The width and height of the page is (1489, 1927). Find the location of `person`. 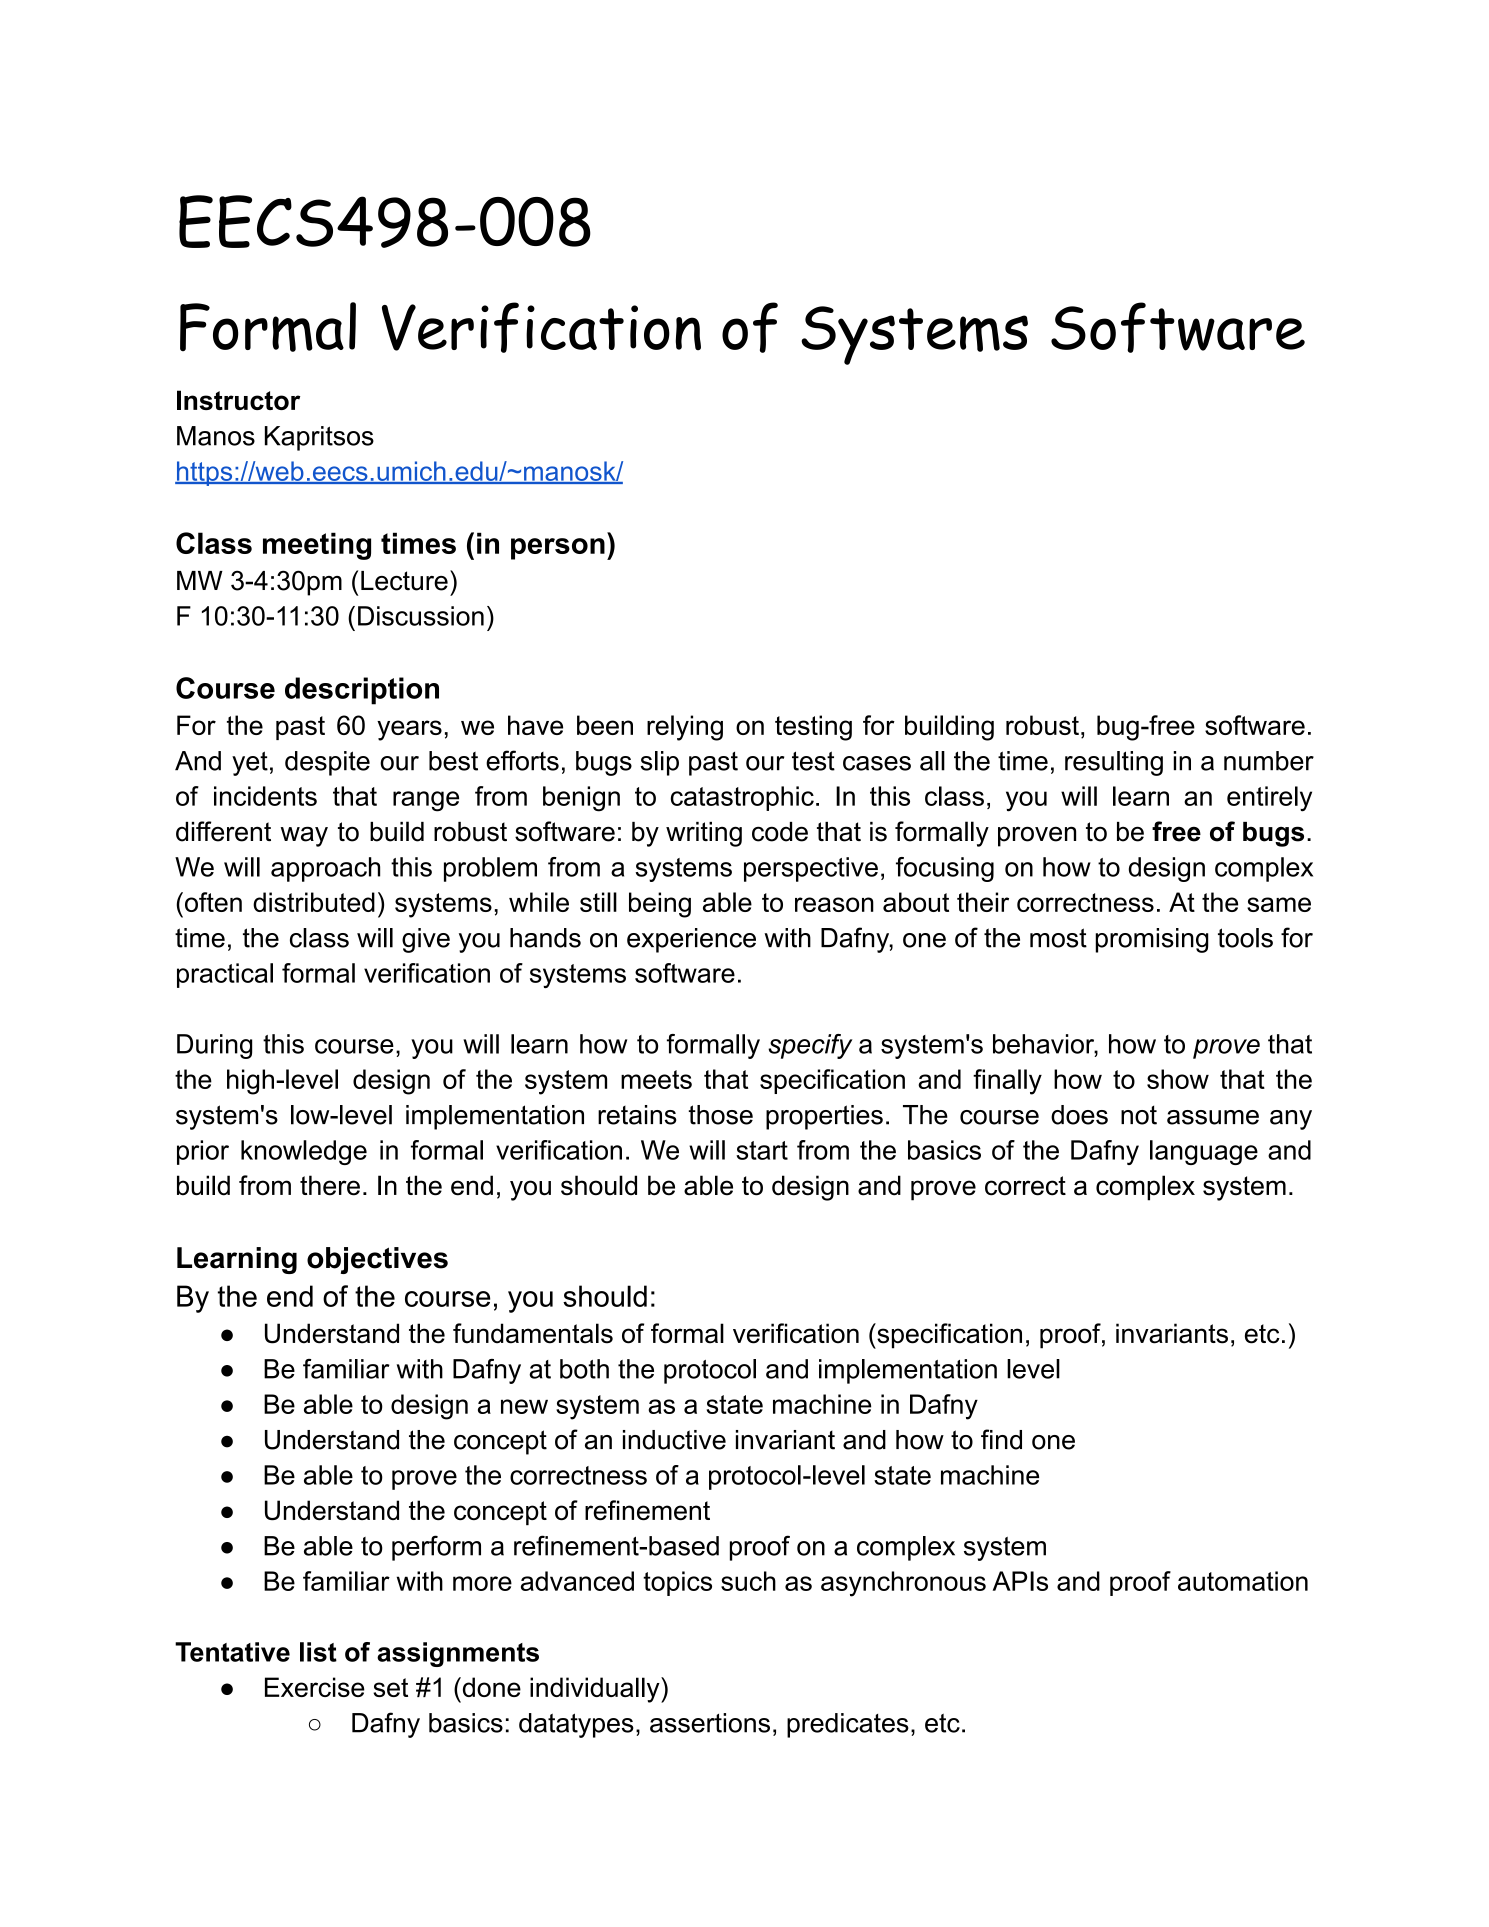

person is located at coordinates (558, 549).
